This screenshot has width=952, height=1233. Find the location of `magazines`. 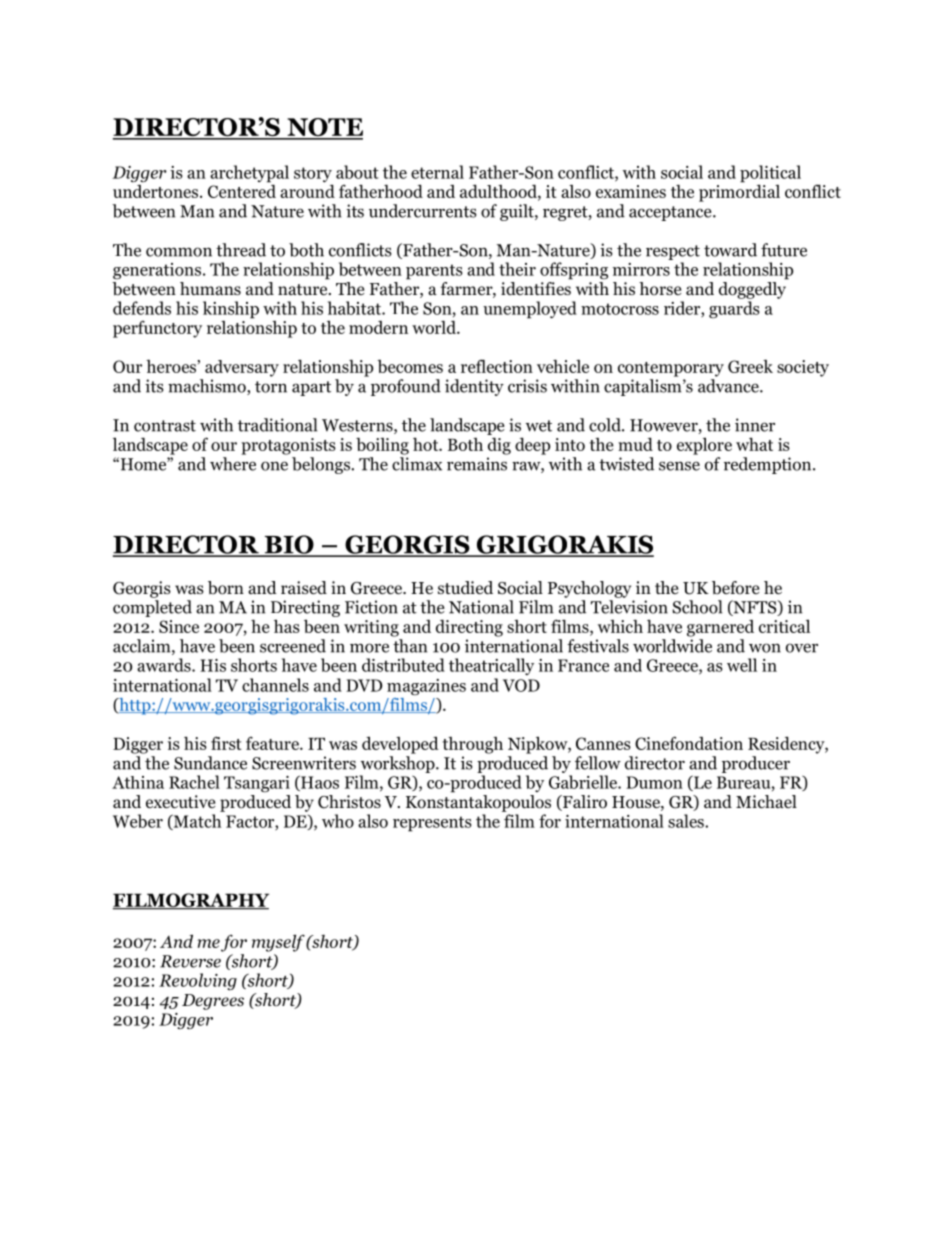

magazines is located at coordinates (426, 687).
